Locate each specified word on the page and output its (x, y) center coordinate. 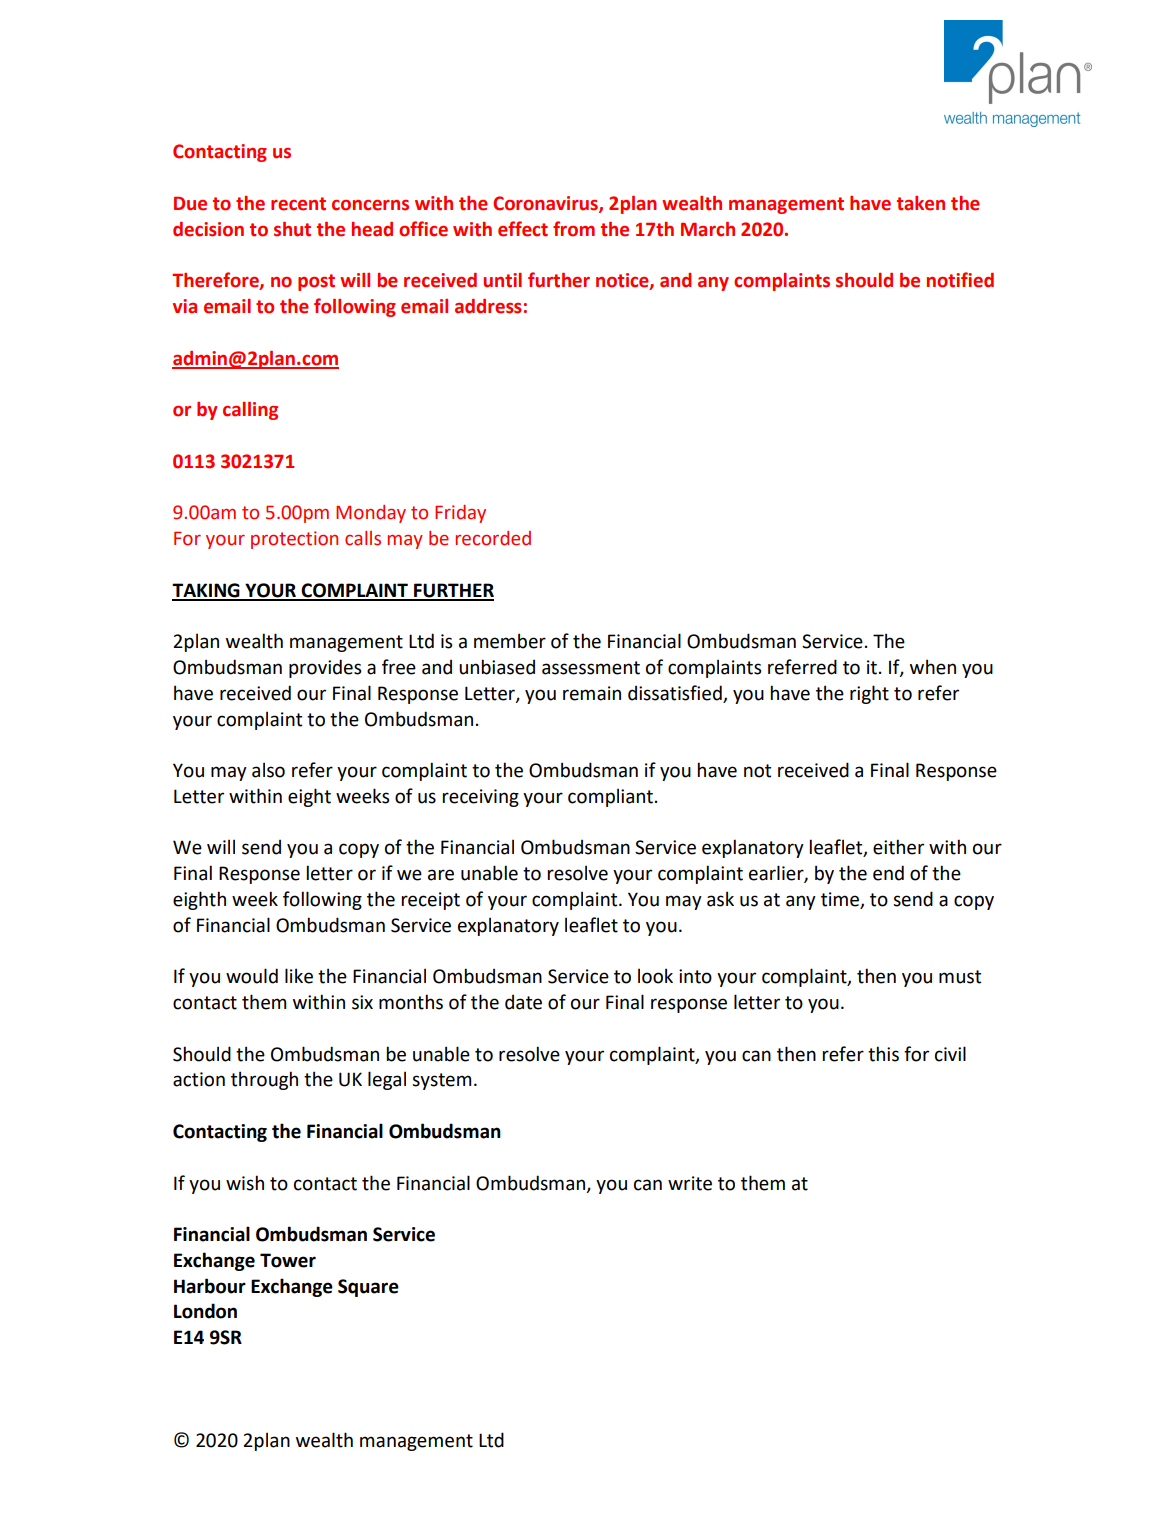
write (690, 1183)
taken (921, 203)
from (574, 229)
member (510, 641)
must (960, 977)
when (933, 667)
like (299, 976)
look (655, 976)
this (883, 1054)
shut (292, 229)
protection (294, 540)
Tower (288, 1260)
